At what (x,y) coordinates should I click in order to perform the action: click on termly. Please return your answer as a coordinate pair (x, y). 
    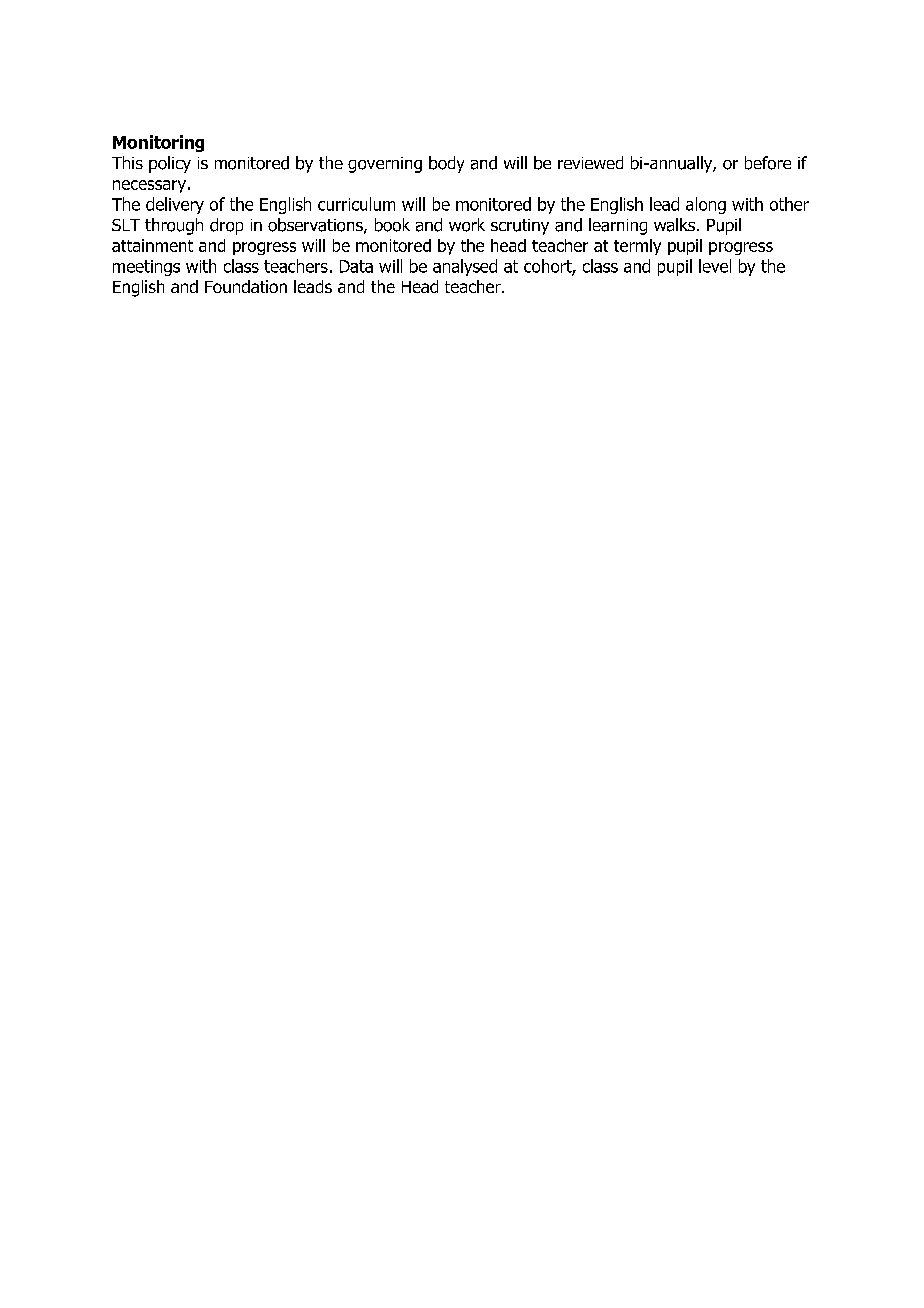
    Looking at the image, I should click on (637, 247).
